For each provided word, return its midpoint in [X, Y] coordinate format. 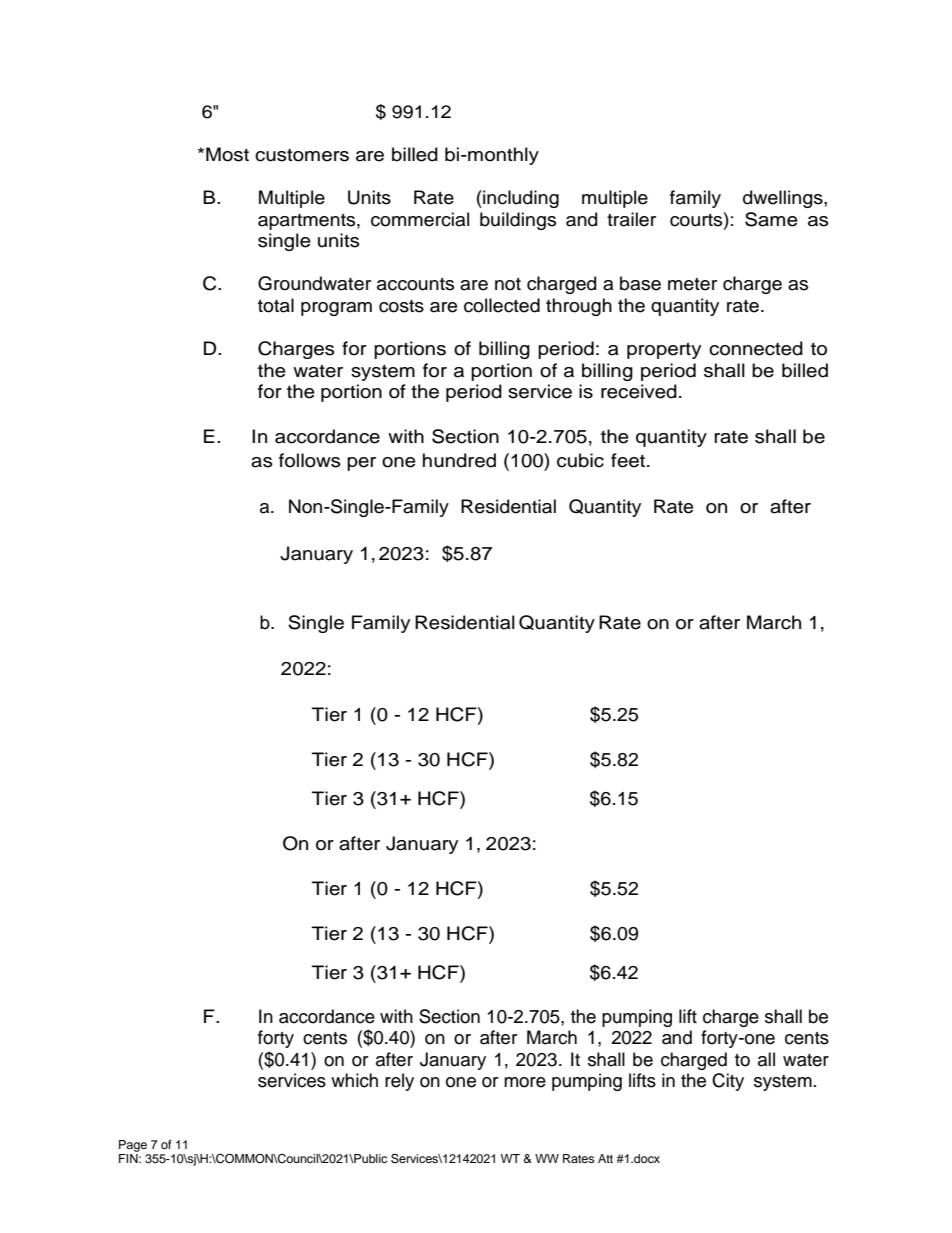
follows [310, 460]
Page [133, 1146]
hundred [459, 460]
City [728, 1082]
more [525, 1082]
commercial [420, 219]
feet [628, 460]
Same [771, 219]
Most [227, 154]
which [354, 1080]
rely [399, 1082]
